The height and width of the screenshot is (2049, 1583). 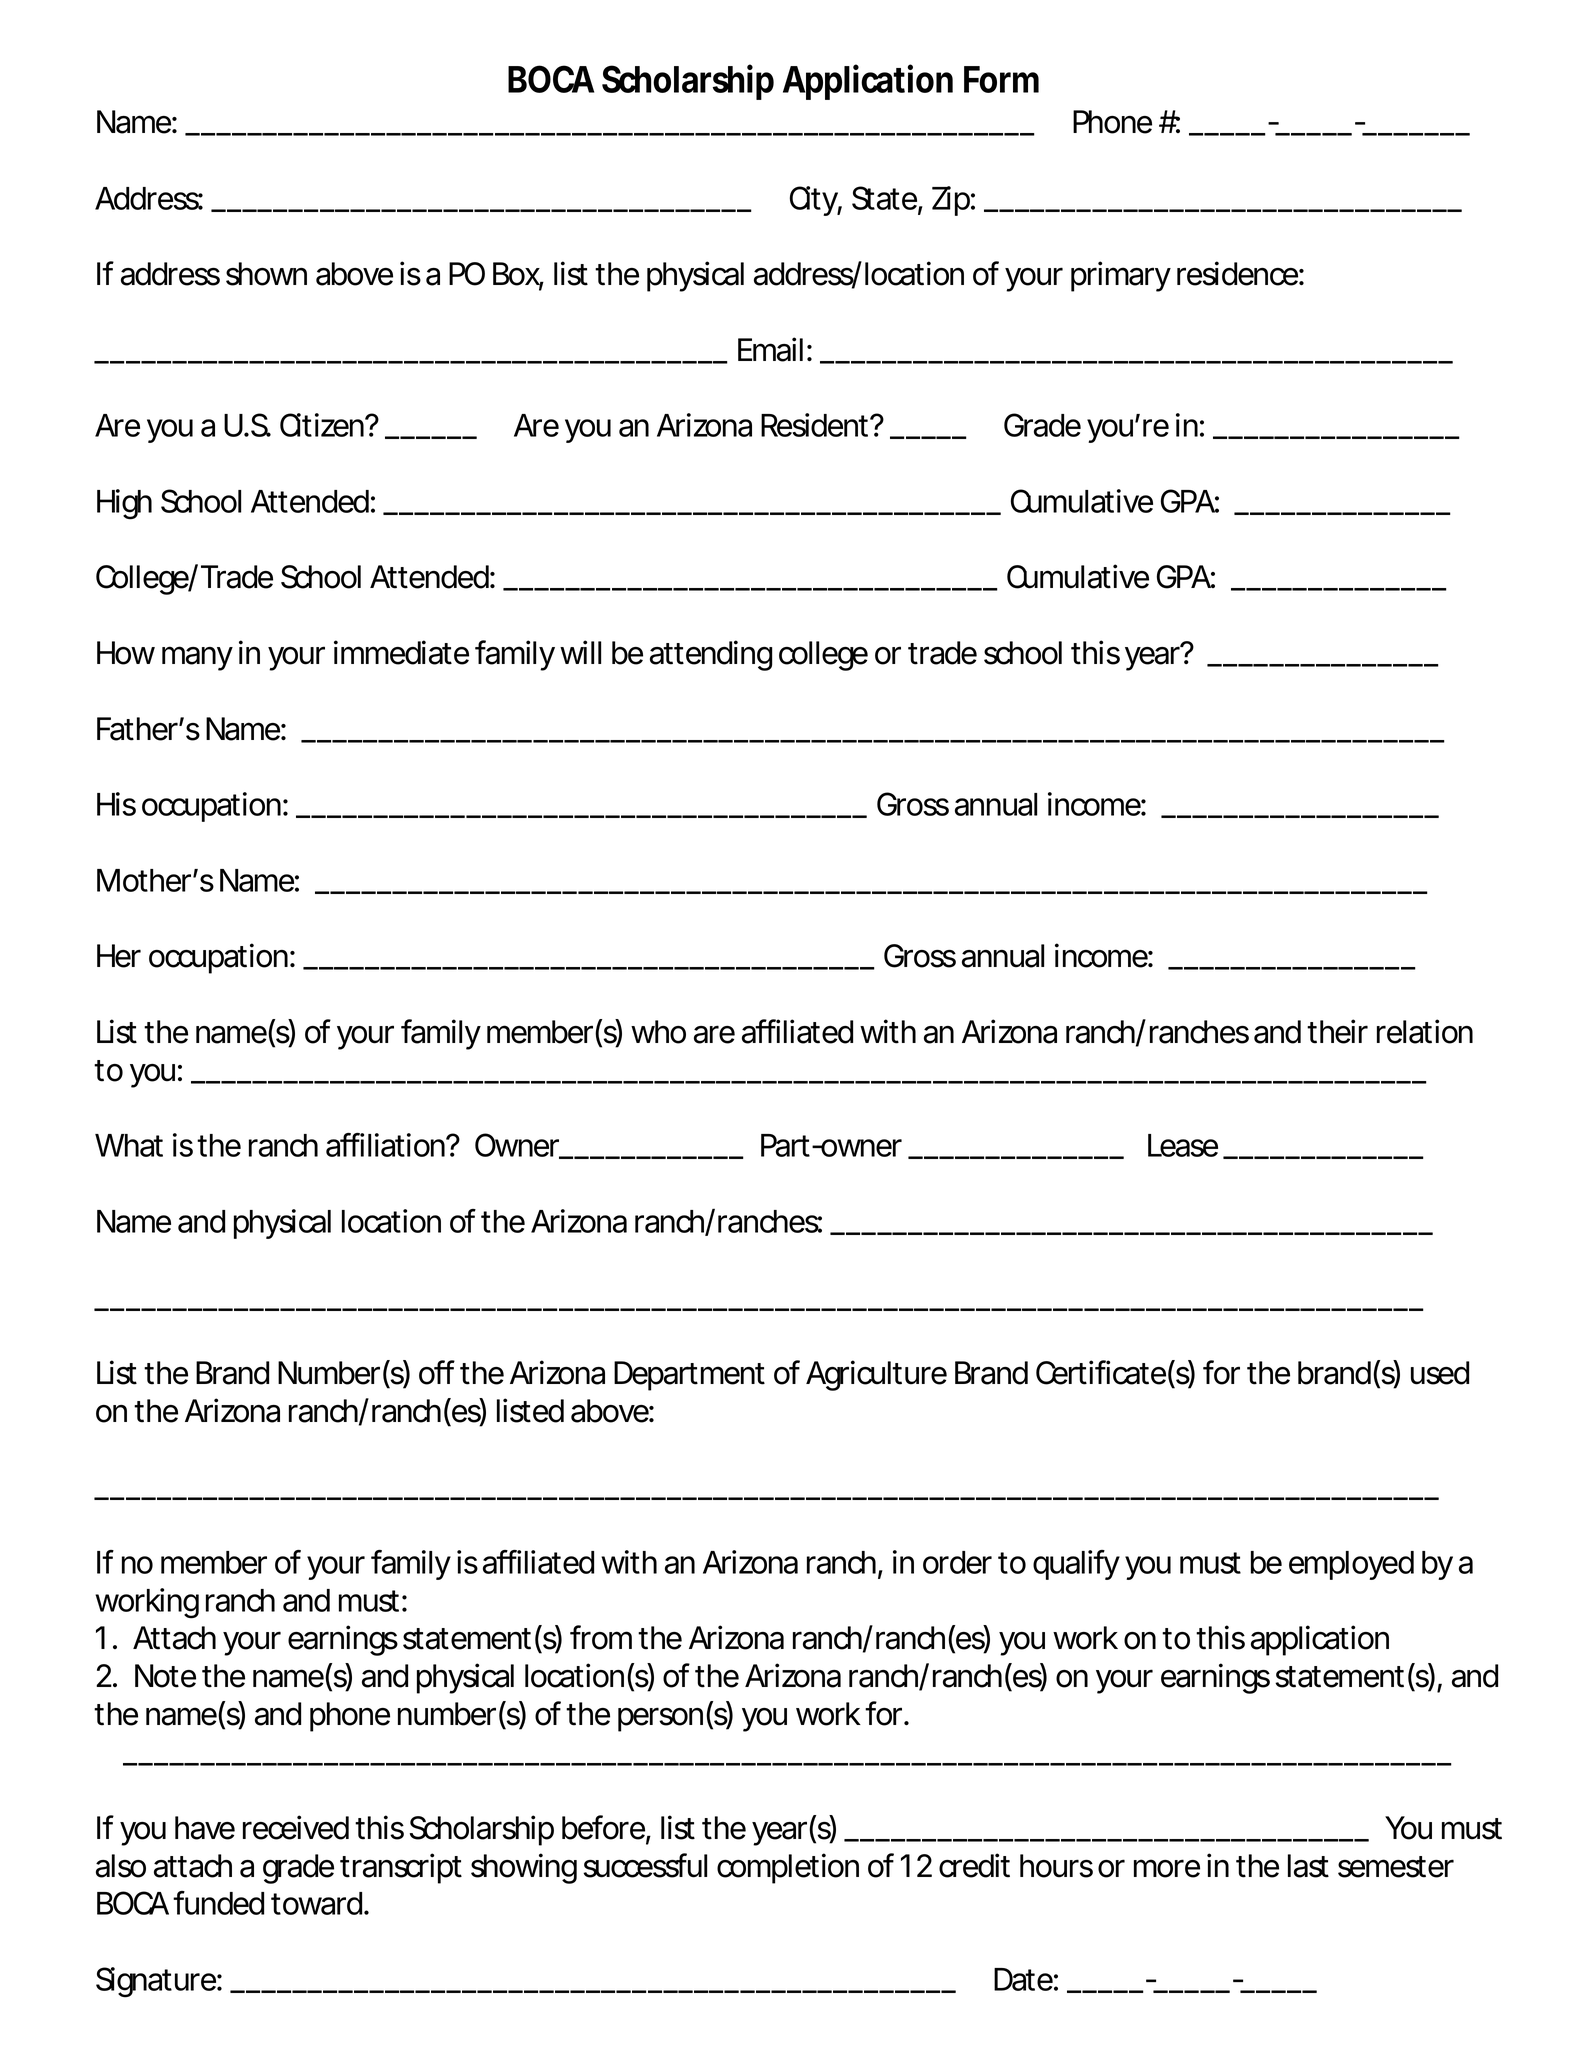 I want to click on off, so click(x=437, y=1372).
